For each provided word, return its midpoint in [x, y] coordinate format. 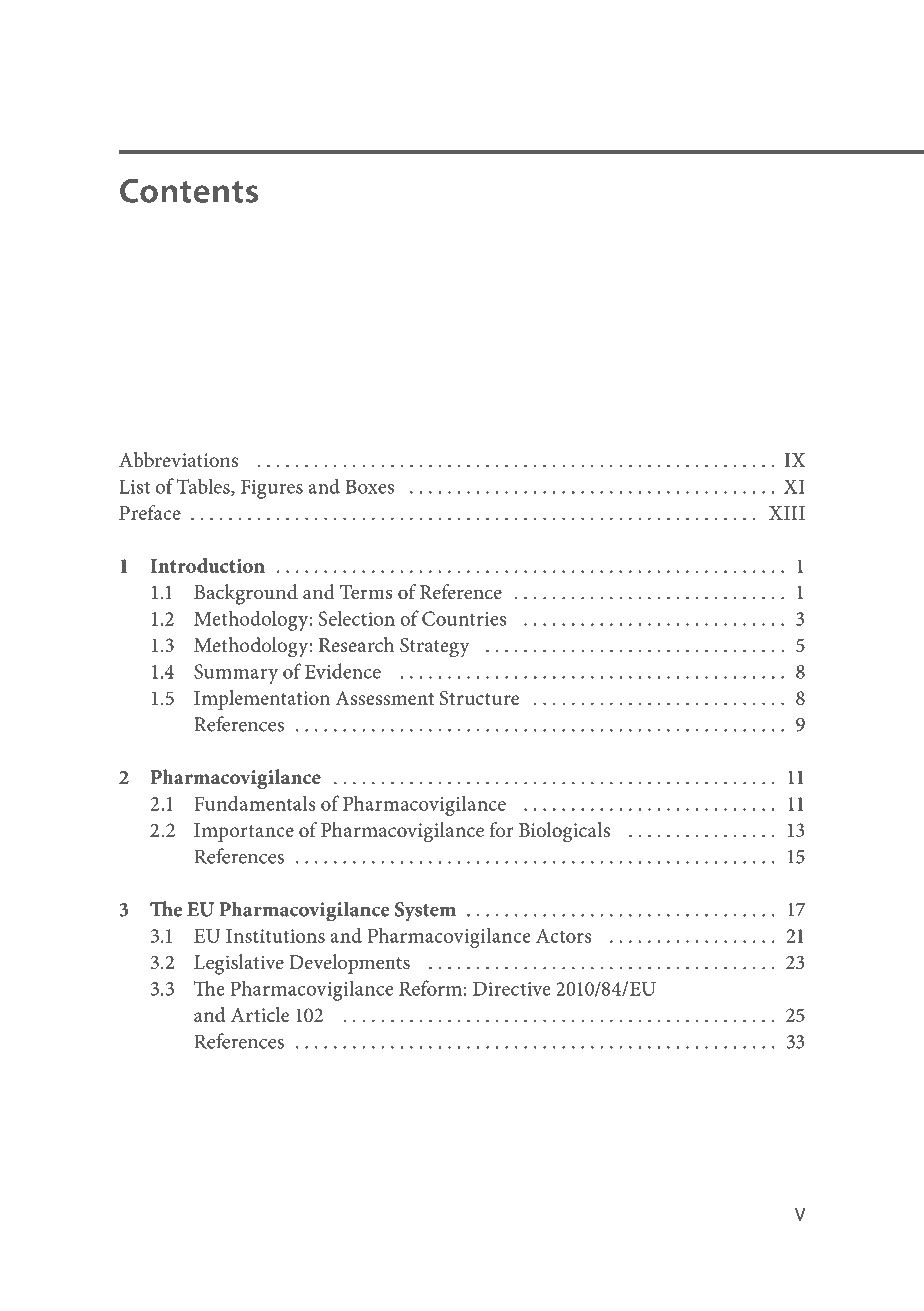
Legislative [239, 964]
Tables [204, 487]
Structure [479, 698]
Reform [430, 988]
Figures [272, 489]
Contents [189, 191]
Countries [464, 618]
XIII [787, 513]
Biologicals [564, 832]
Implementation [262, 700]
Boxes [370, 486]
